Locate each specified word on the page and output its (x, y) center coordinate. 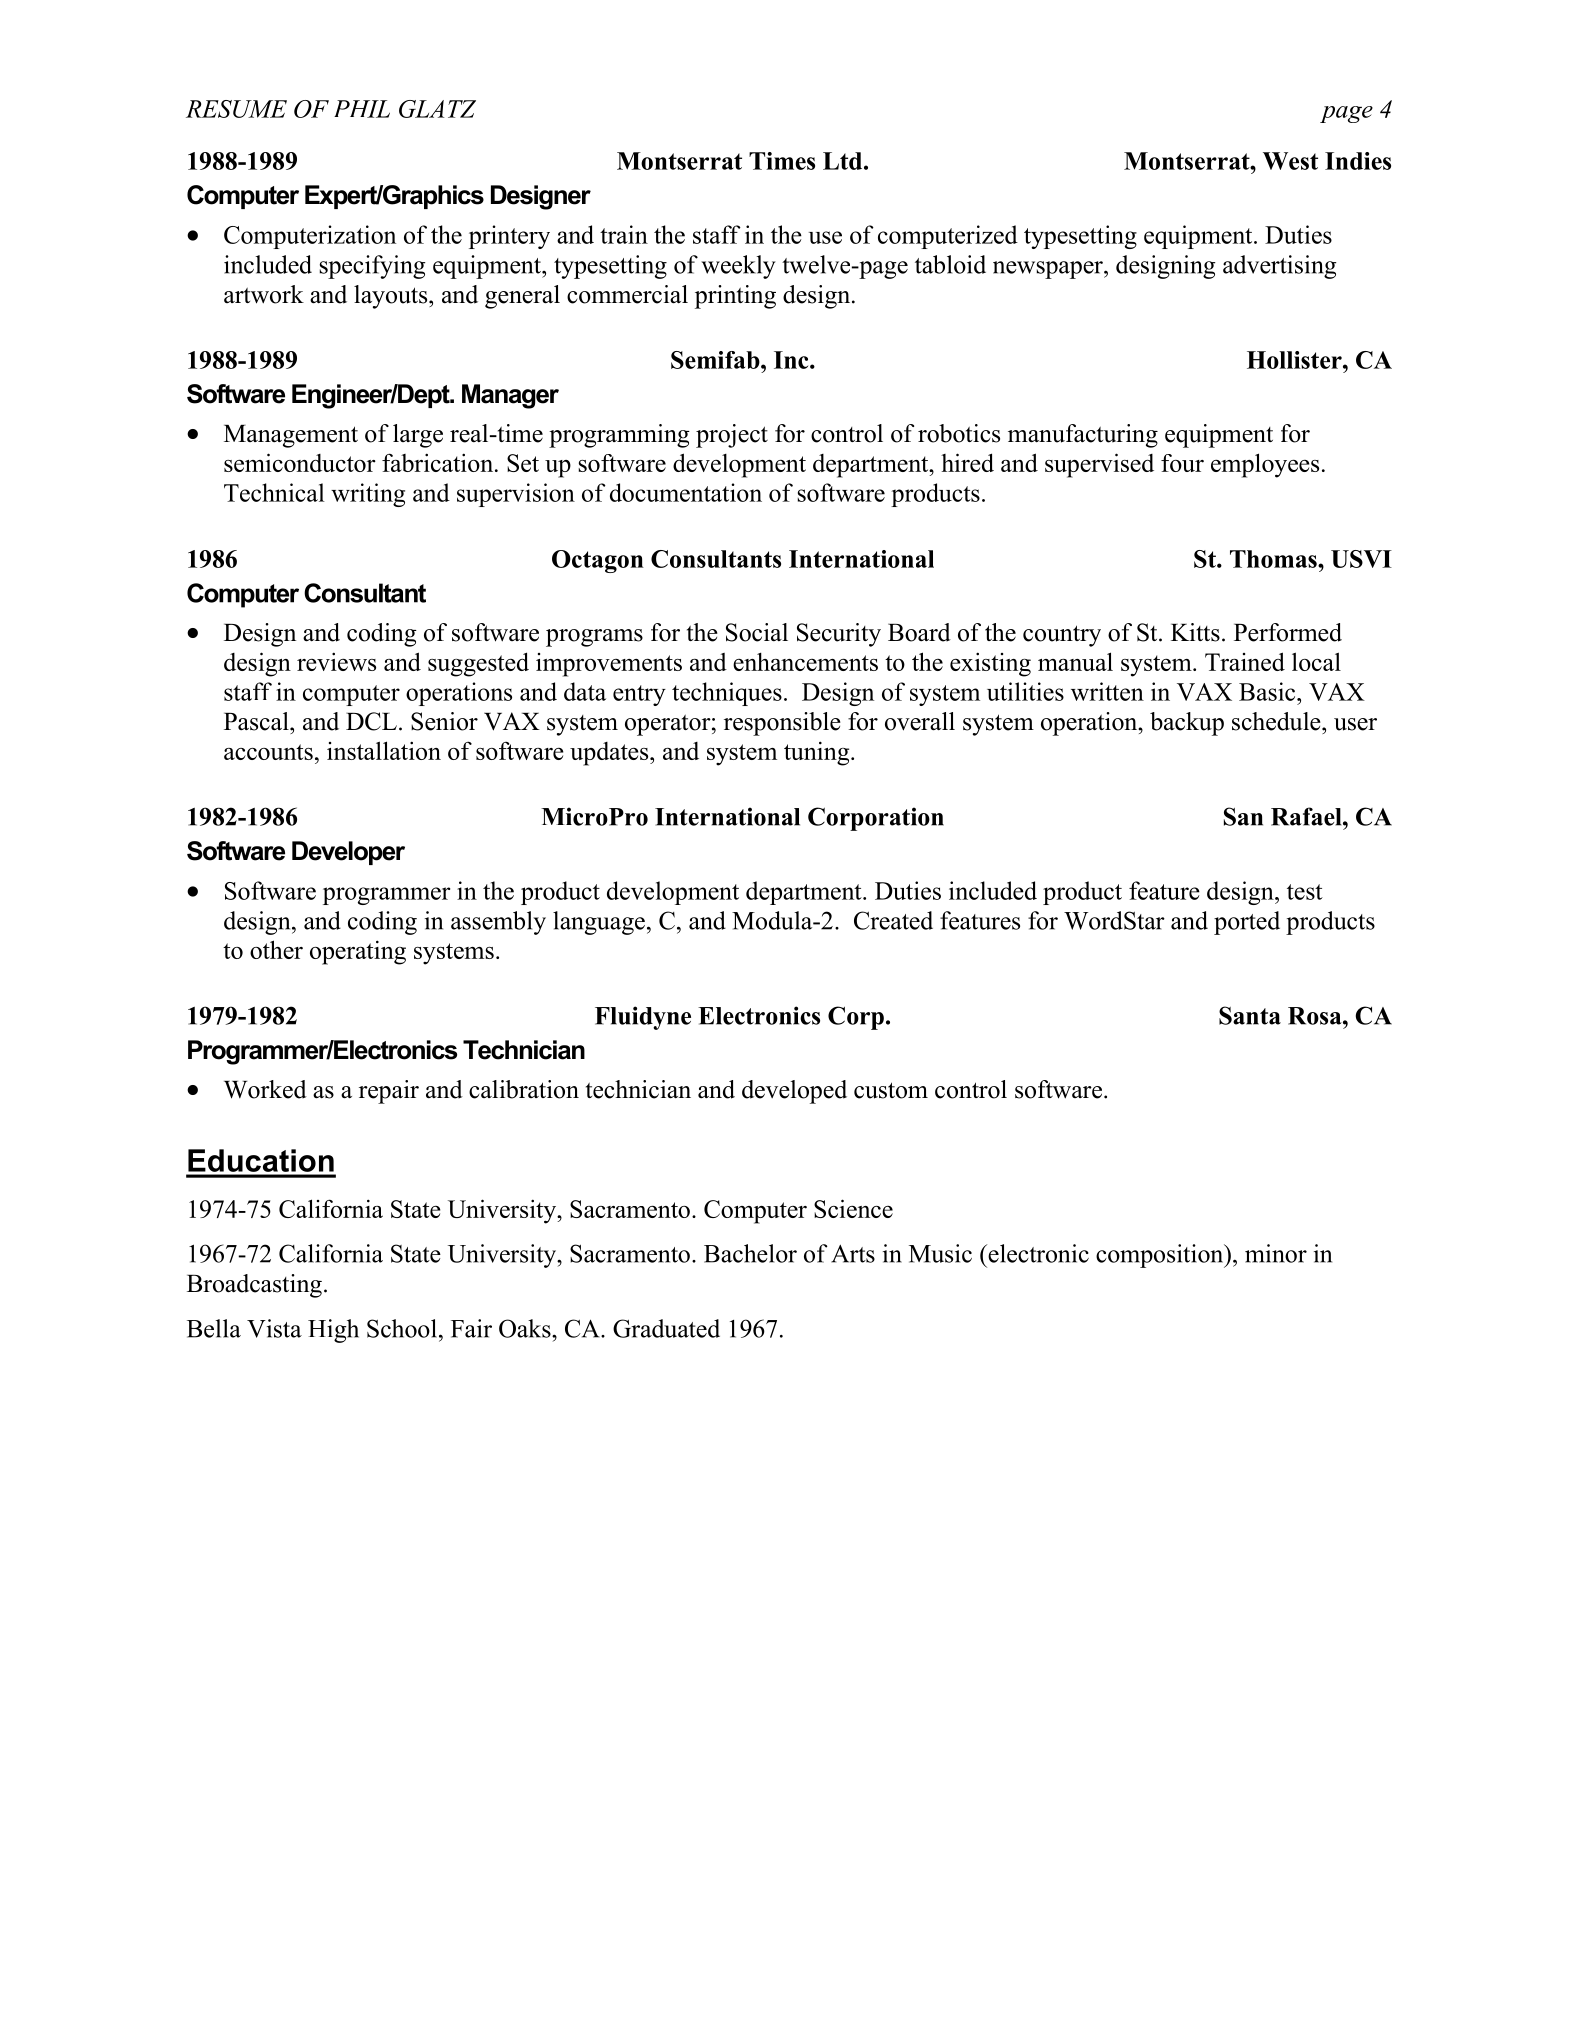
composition (1161, 1256)
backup (1187, 724)
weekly (738, 267)
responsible (782, 724)
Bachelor (750, 1253)
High (333, 1331)
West (1290, 161)
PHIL (362, 109)
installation (384, 750)
